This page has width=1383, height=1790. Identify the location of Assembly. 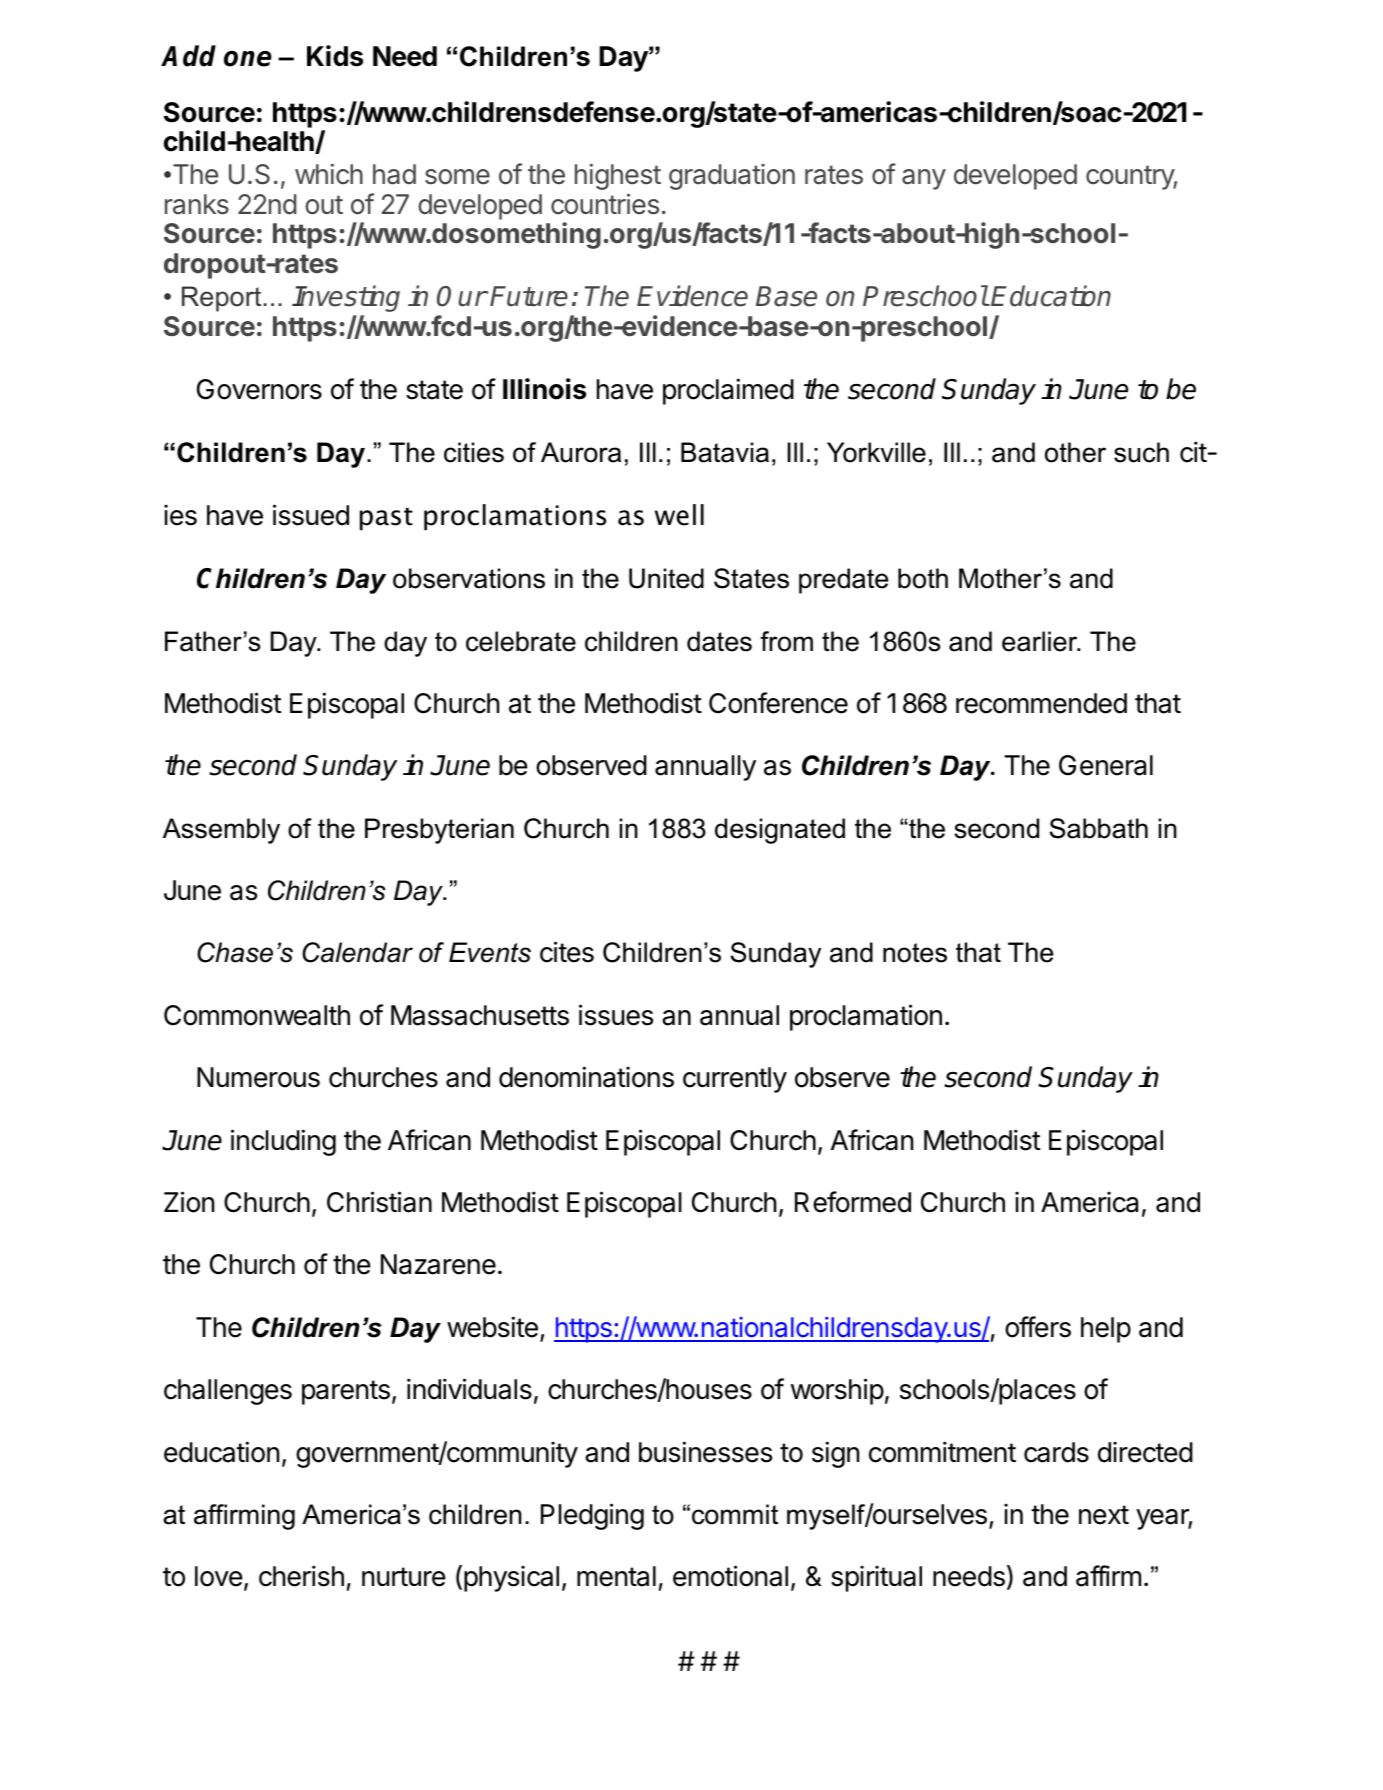
(221, 831).
